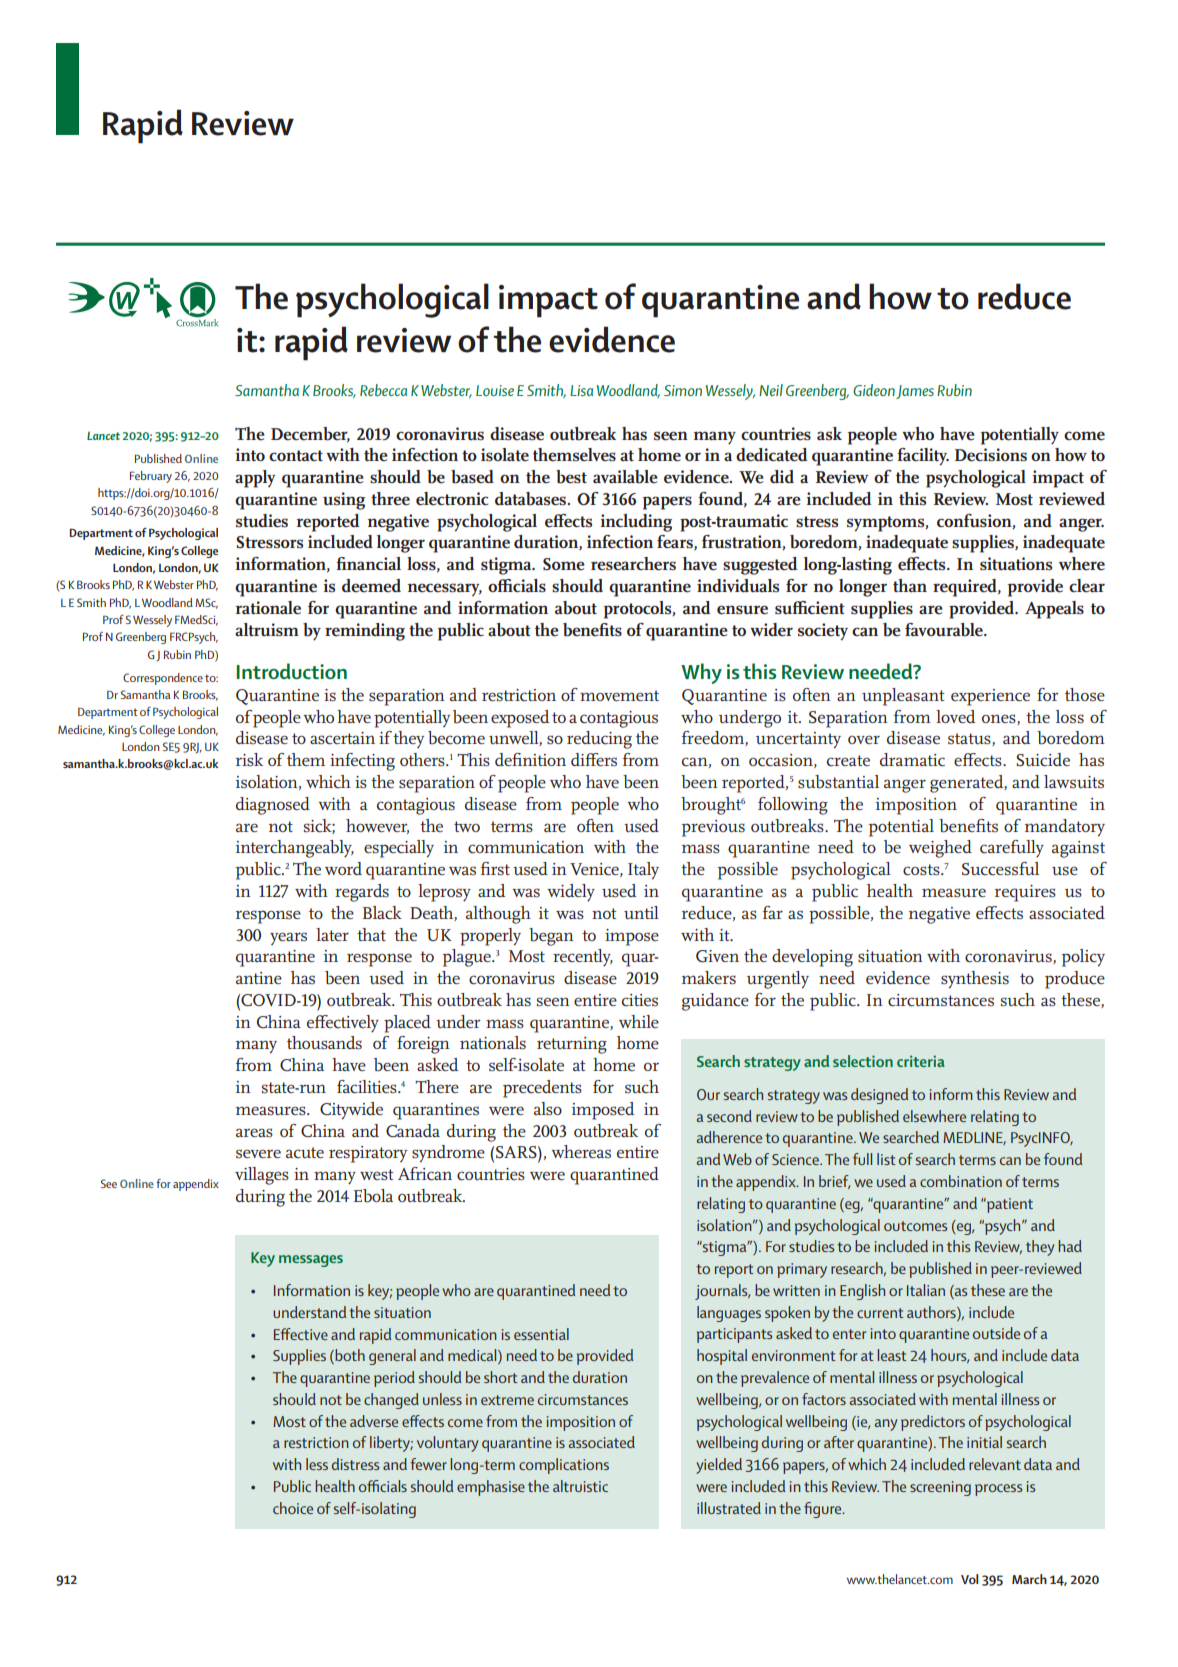 This screenshot has height=1667, width=1178. What do you see at coordinates (581, 390) in the screenshot?
I see `Lisa` at bounding box center [581, 390].
